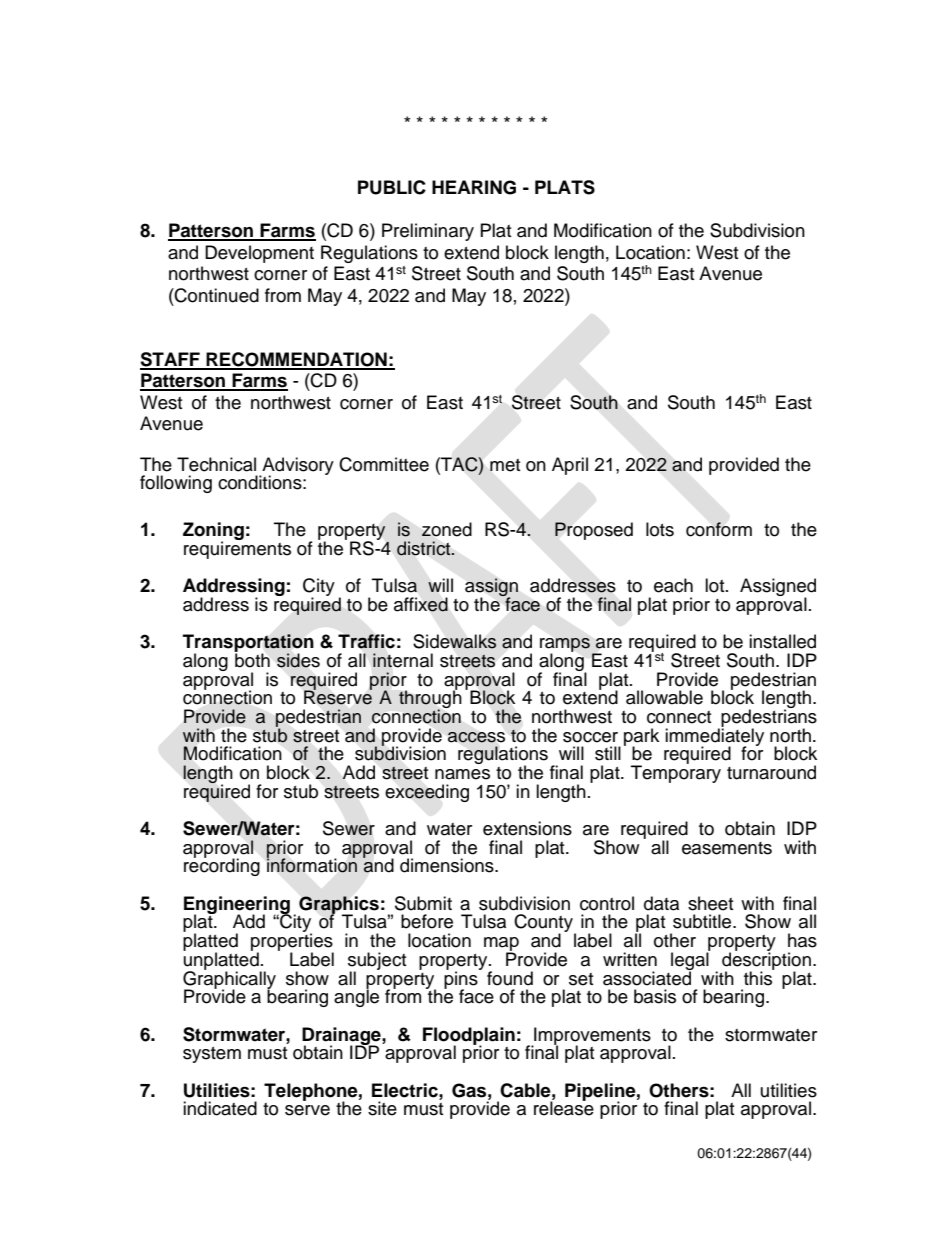 The image size is (952, 1233). Describe the element at coordinates (501, 945) in the page. I see `map` at that location.
